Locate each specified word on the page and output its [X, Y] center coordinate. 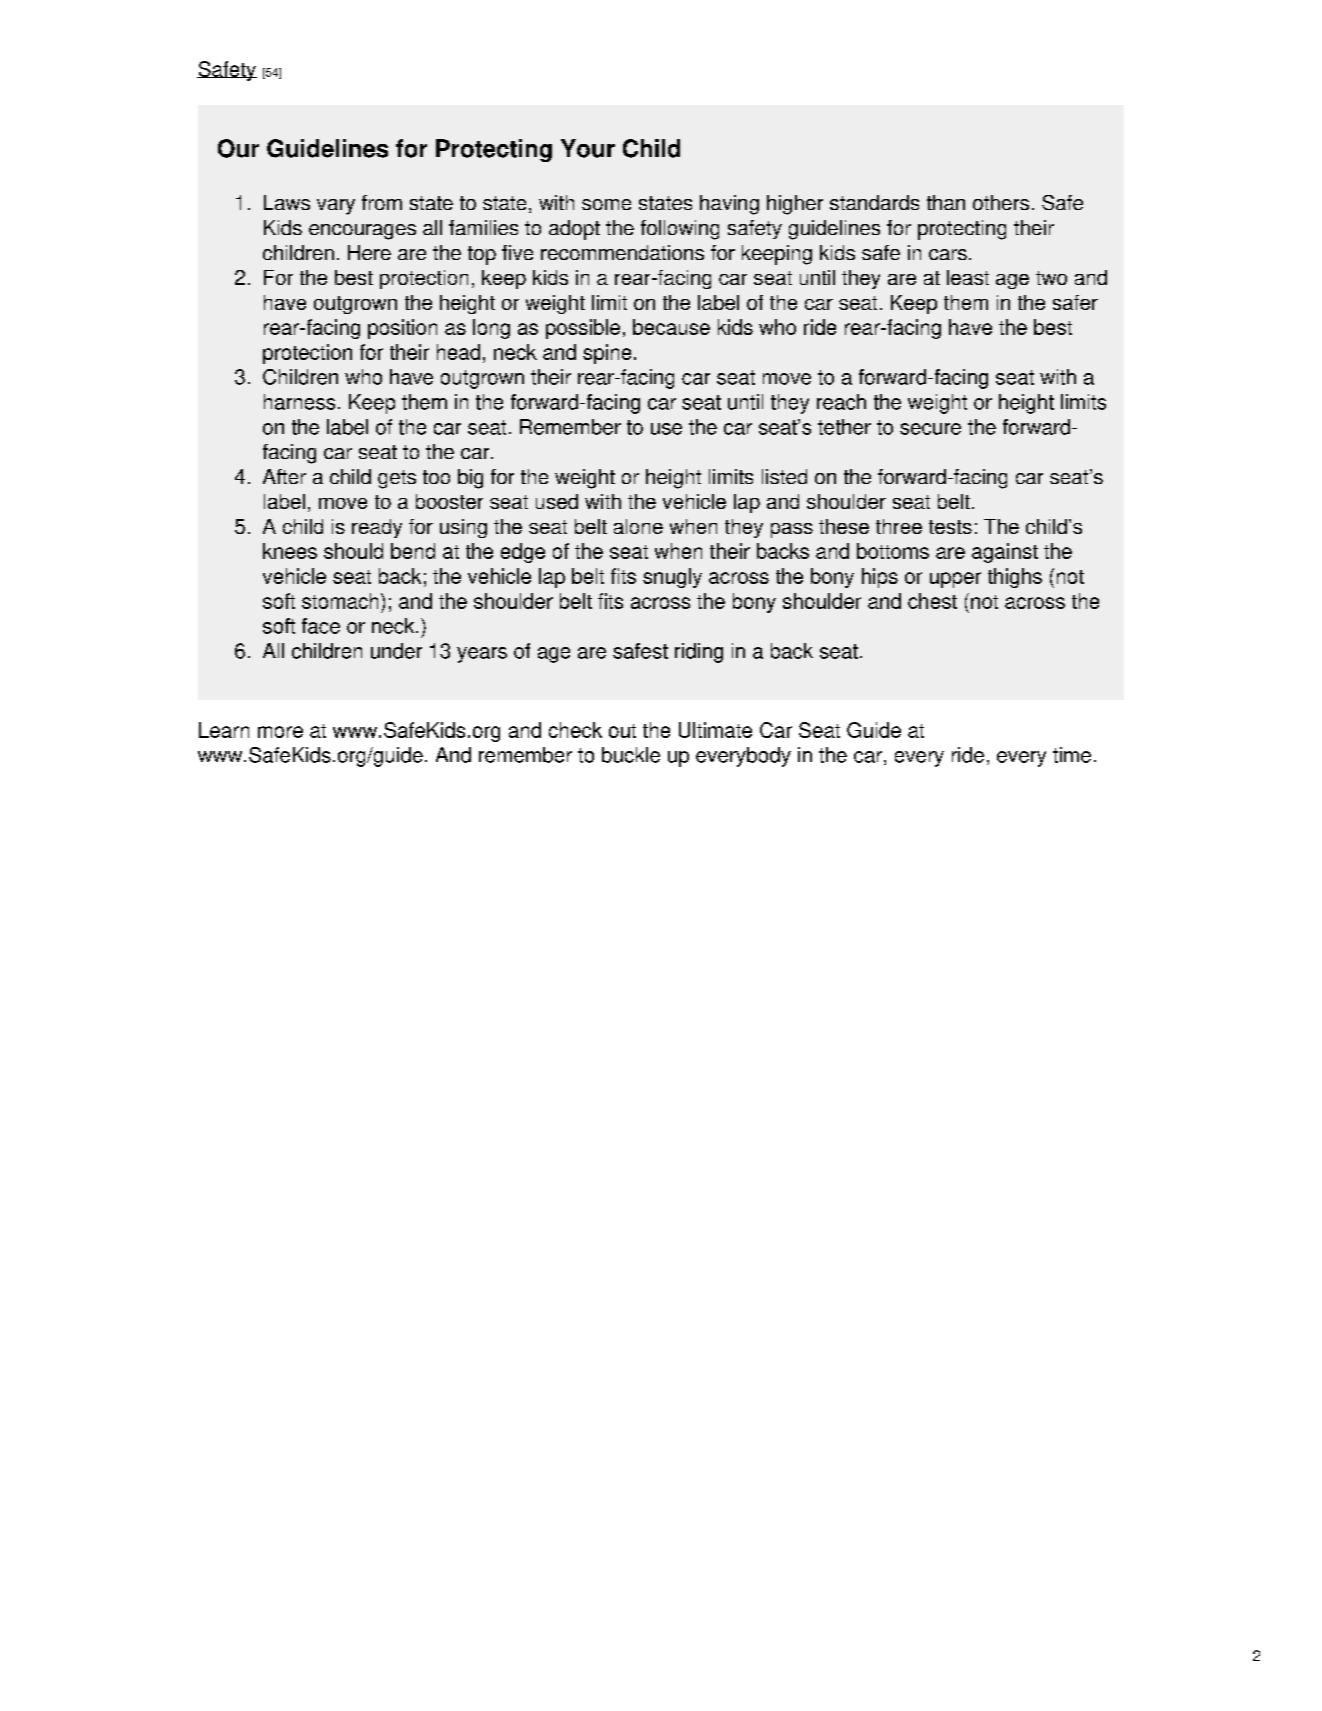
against [1005, 553]
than [946, 202]
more [280, 732]
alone [638, 526]
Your [588, 148]
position [402, 329]
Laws [287, 202]
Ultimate [715, 730]
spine [607, 354]
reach [841, 402]
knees [290, 551]
